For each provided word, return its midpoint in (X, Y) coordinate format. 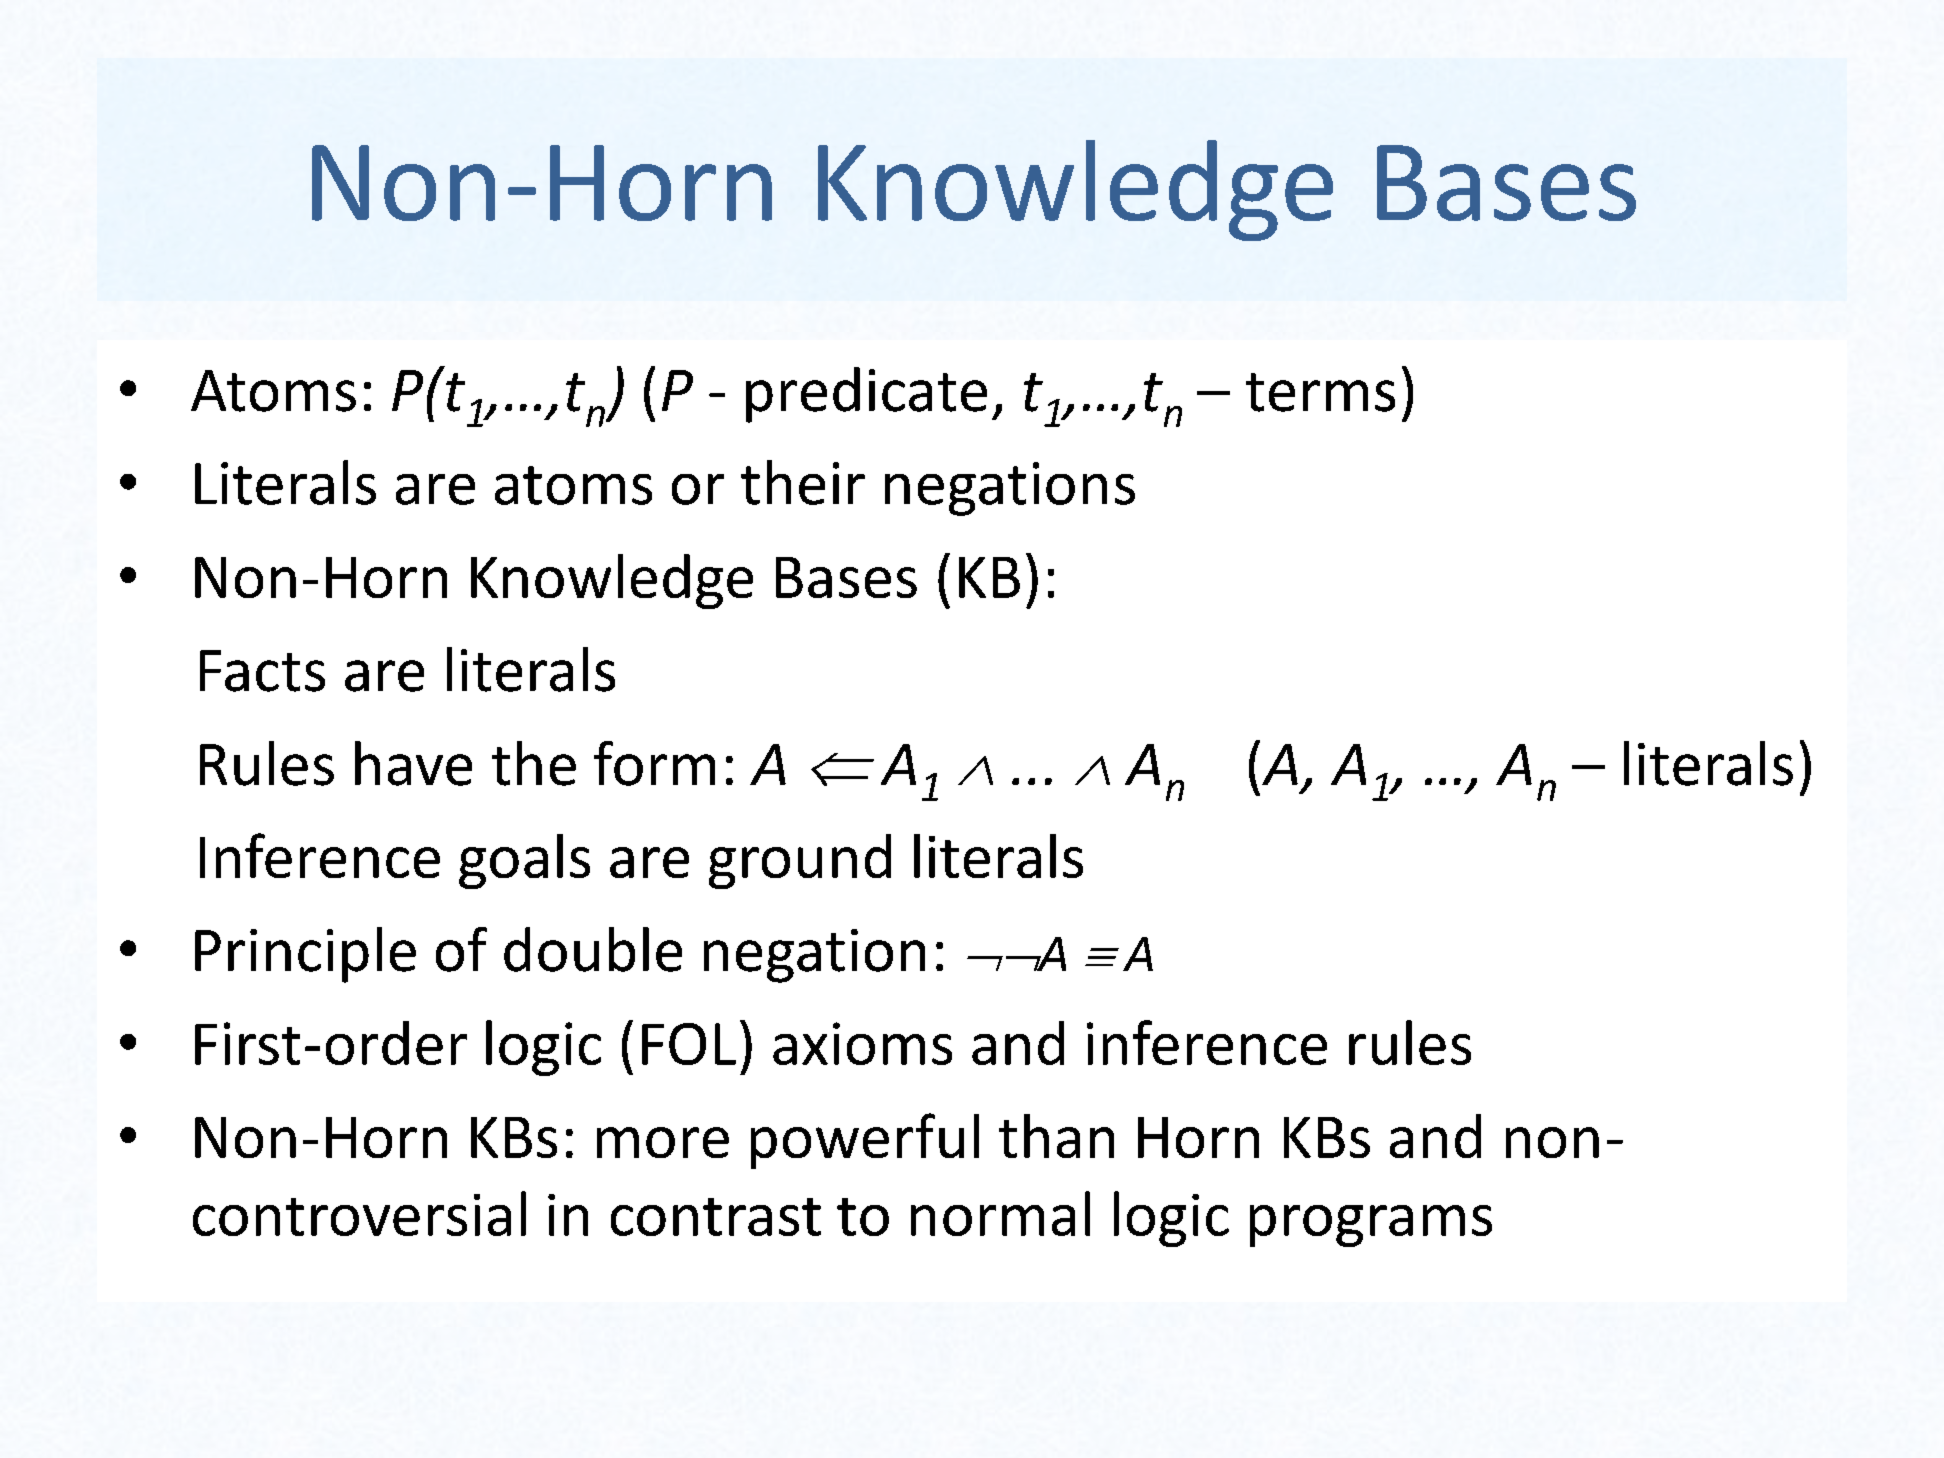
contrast (716, 1217)
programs (1371, 1226)
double (593, 949)
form (654, 763)
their (803, 482)
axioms (862, 1043)
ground (800, 861)
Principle (305, 955)
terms (1320, 392)
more (663, 1142)
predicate (866, 395)
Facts (262, 671)
